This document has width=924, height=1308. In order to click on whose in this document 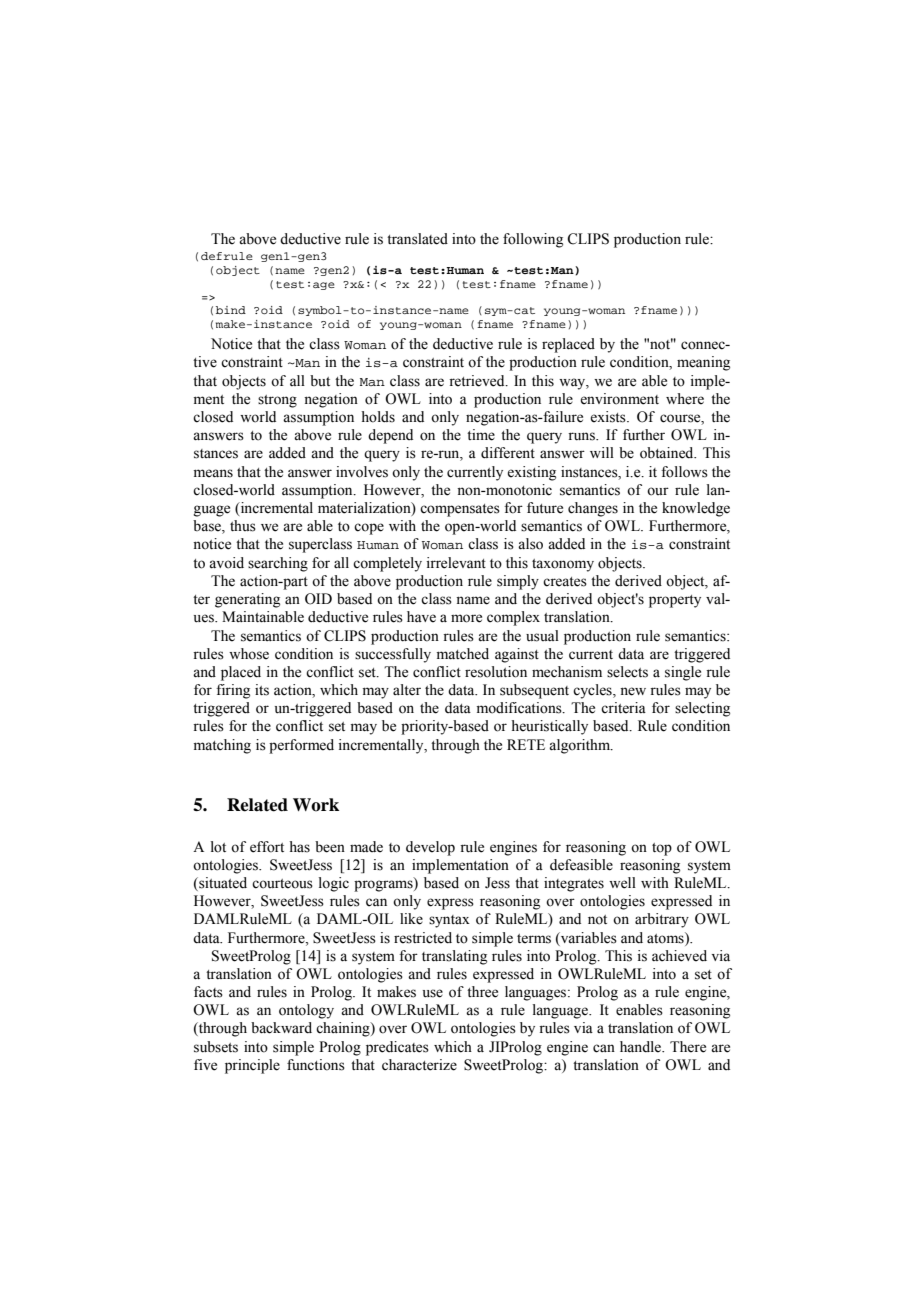, I will do `click(249, 654)`.
